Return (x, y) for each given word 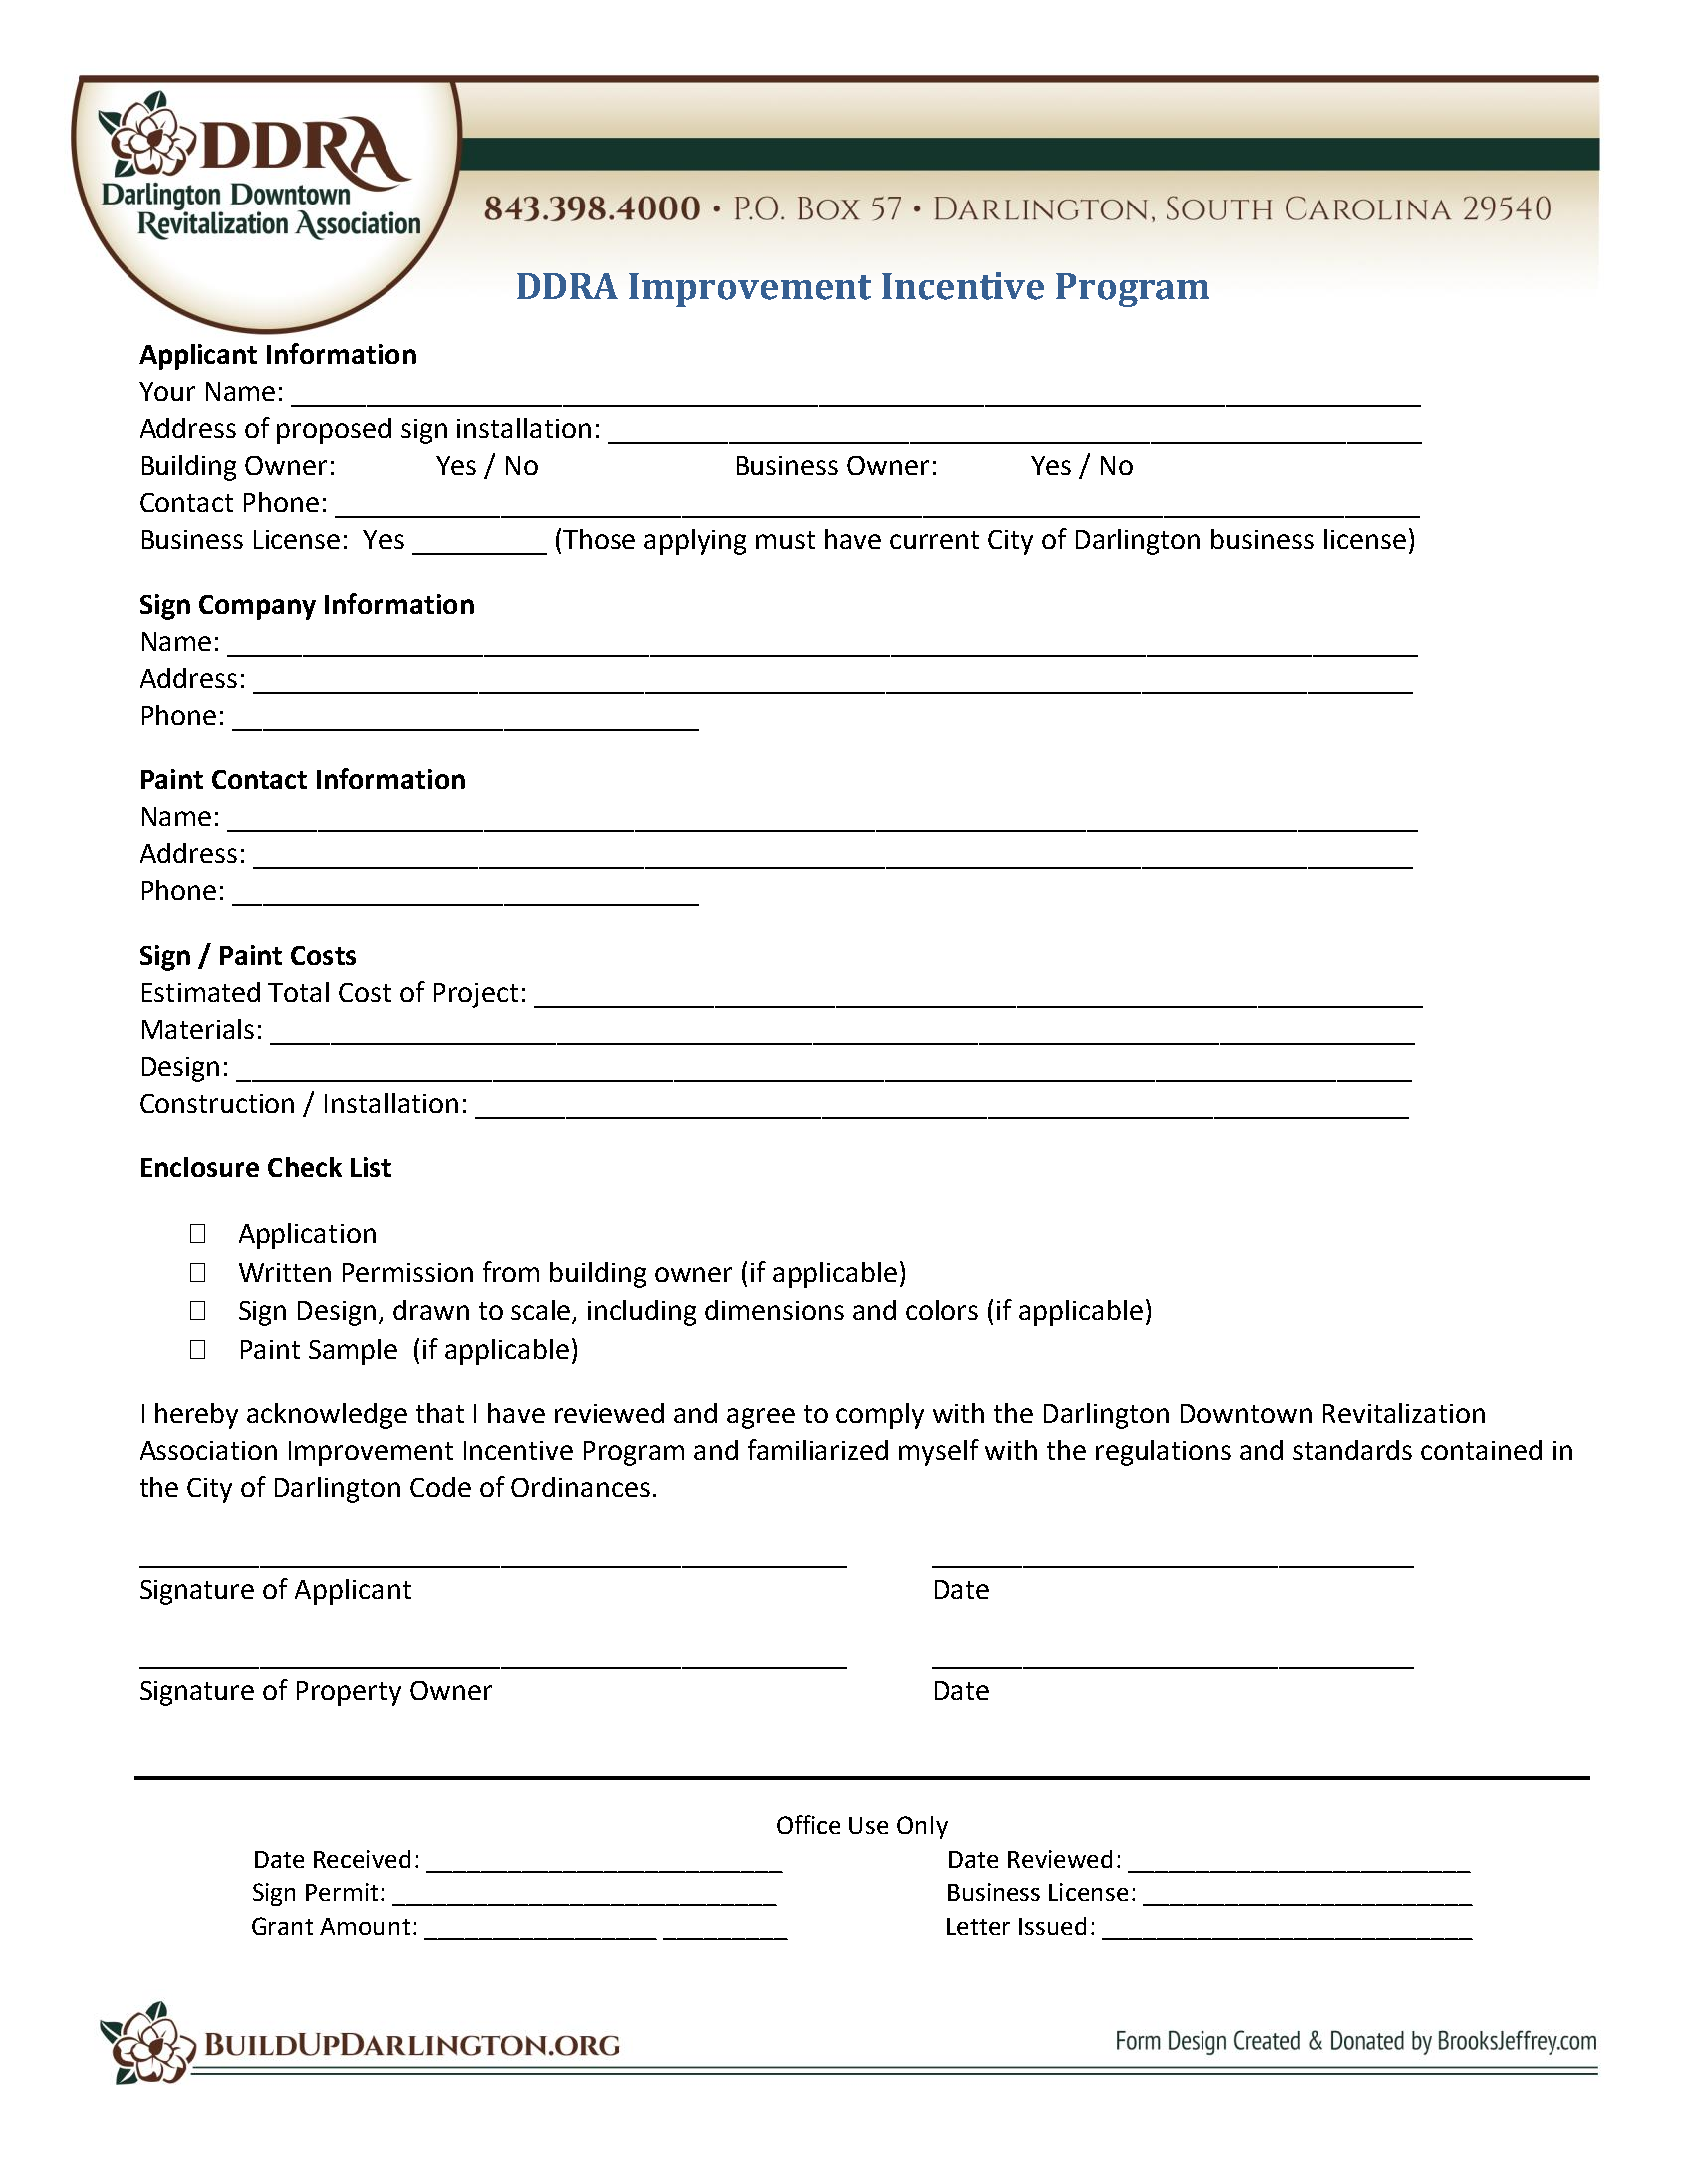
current (934, 540)
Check (305, 1167)
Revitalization (1404, 1413)
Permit (342, 1892)
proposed (334, 431)
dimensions (774, 1310)
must (785, 540)
